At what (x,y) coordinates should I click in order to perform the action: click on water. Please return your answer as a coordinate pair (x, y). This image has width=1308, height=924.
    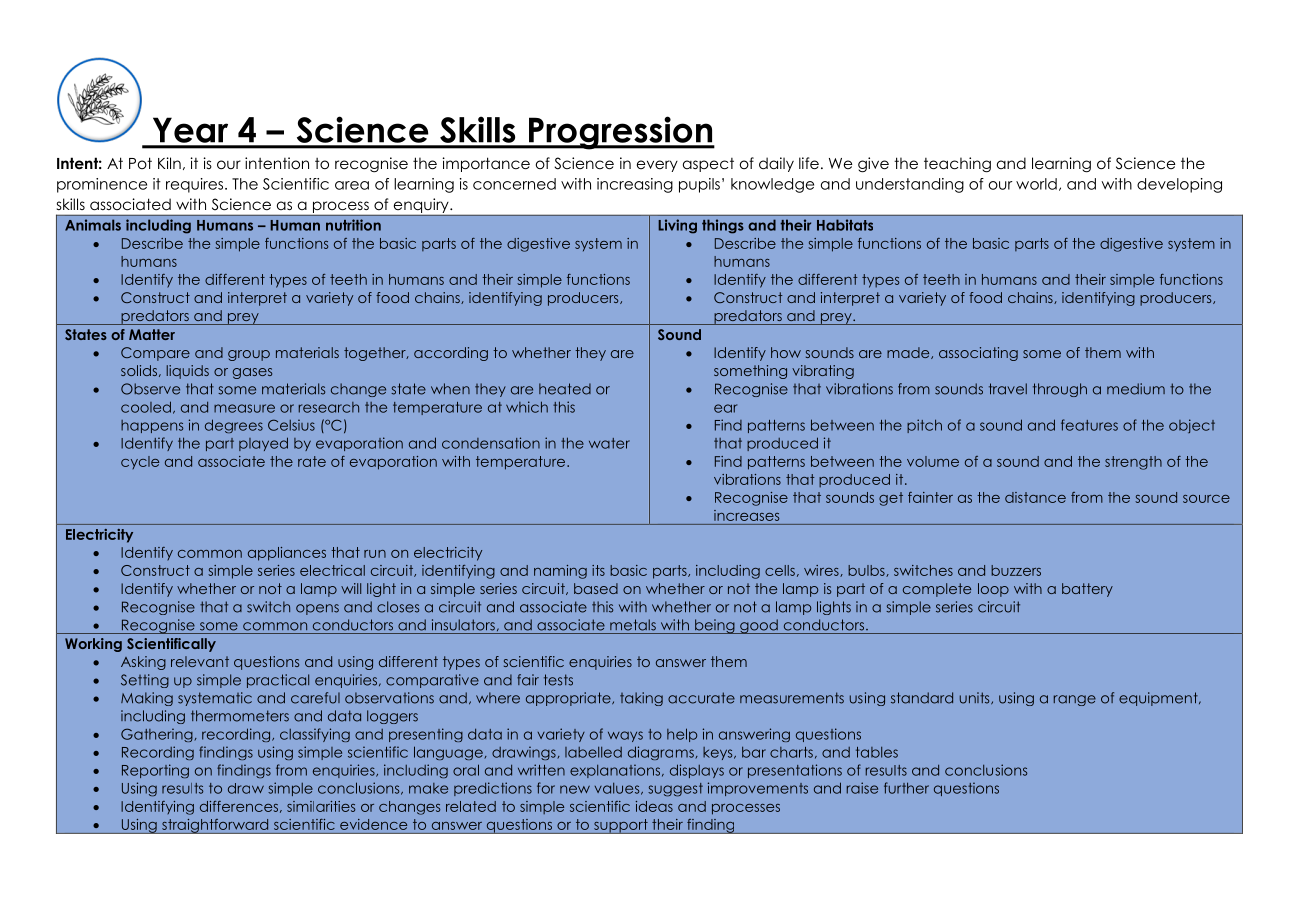
    Looking at the image, I should click on (609, 443).
